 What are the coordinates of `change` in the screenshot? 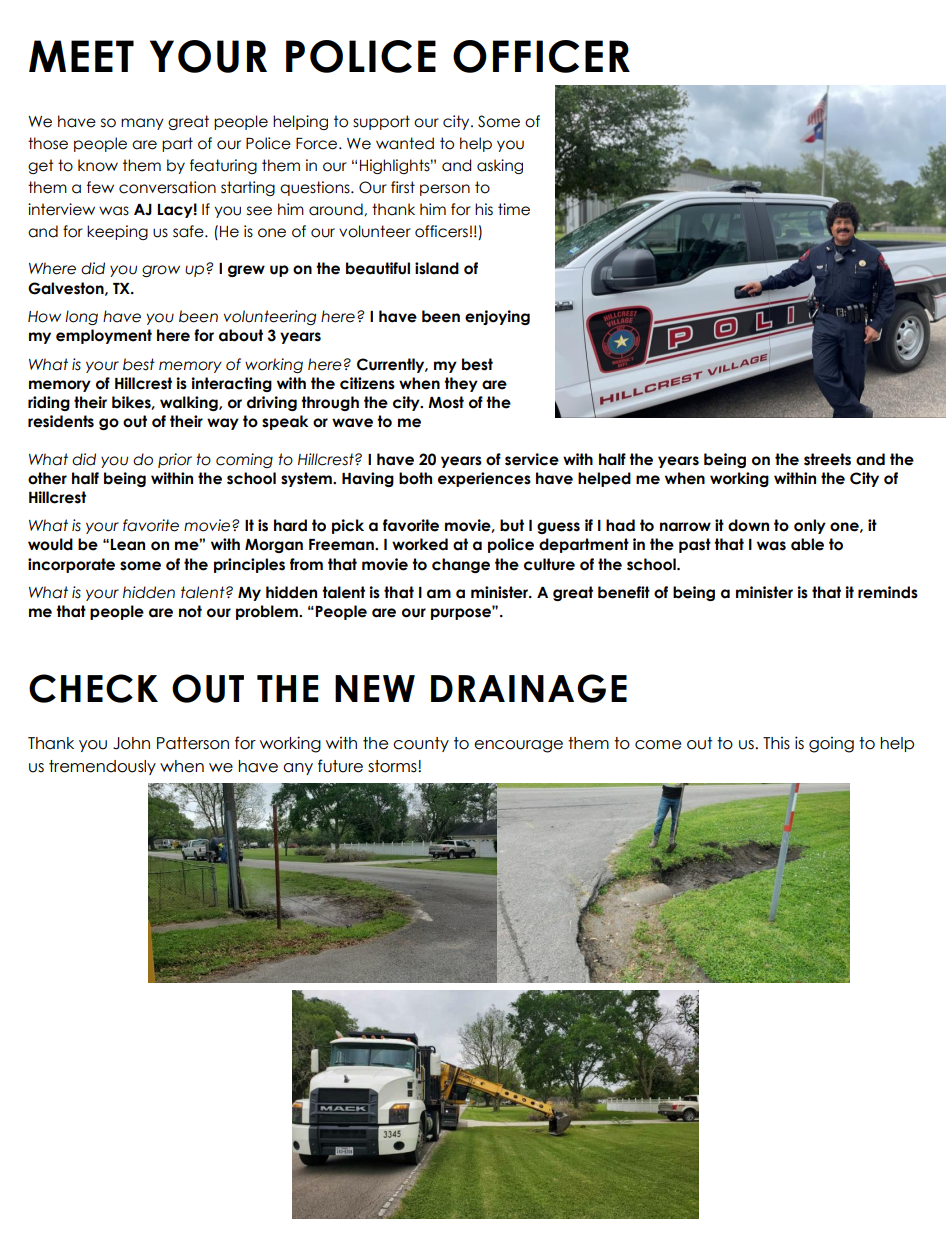 It's located at (461, 565).
